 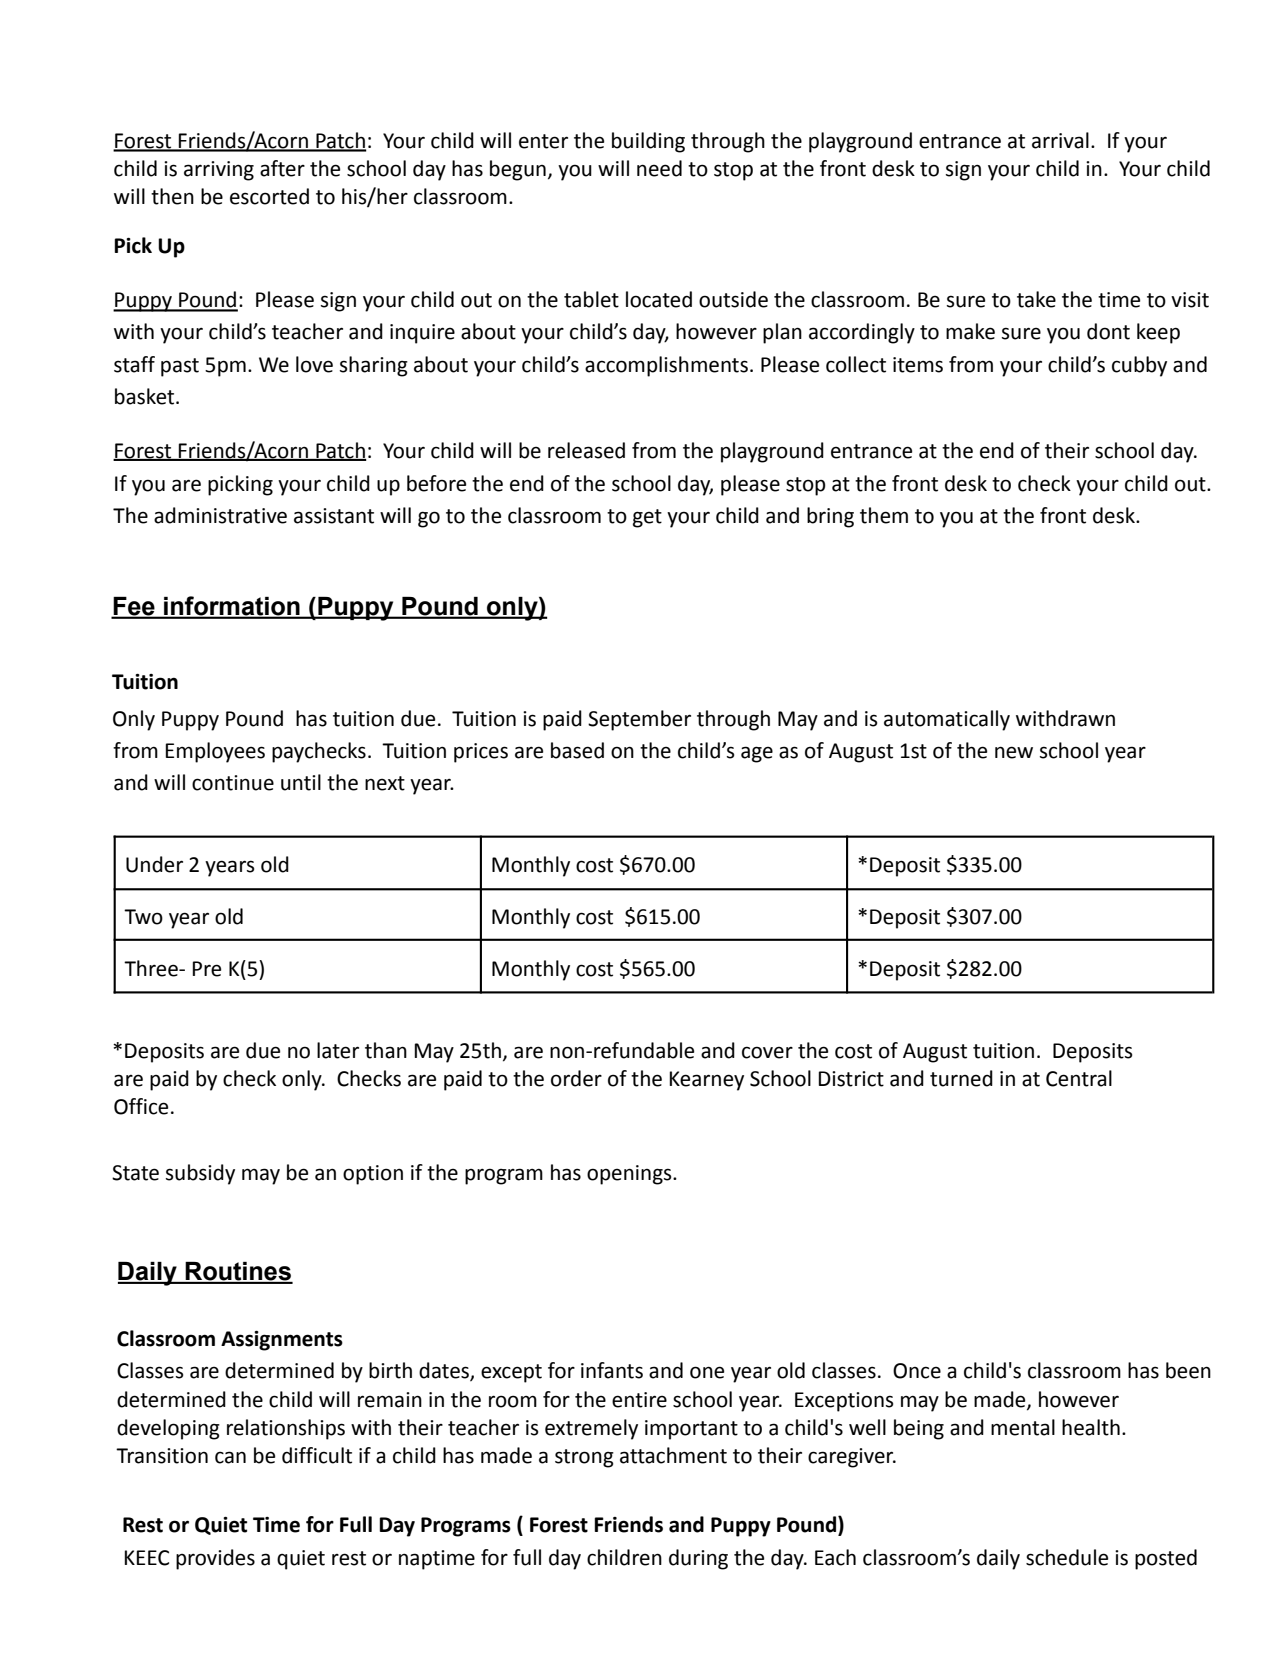 I want to click on escorted, so click(x=269, y=196).
